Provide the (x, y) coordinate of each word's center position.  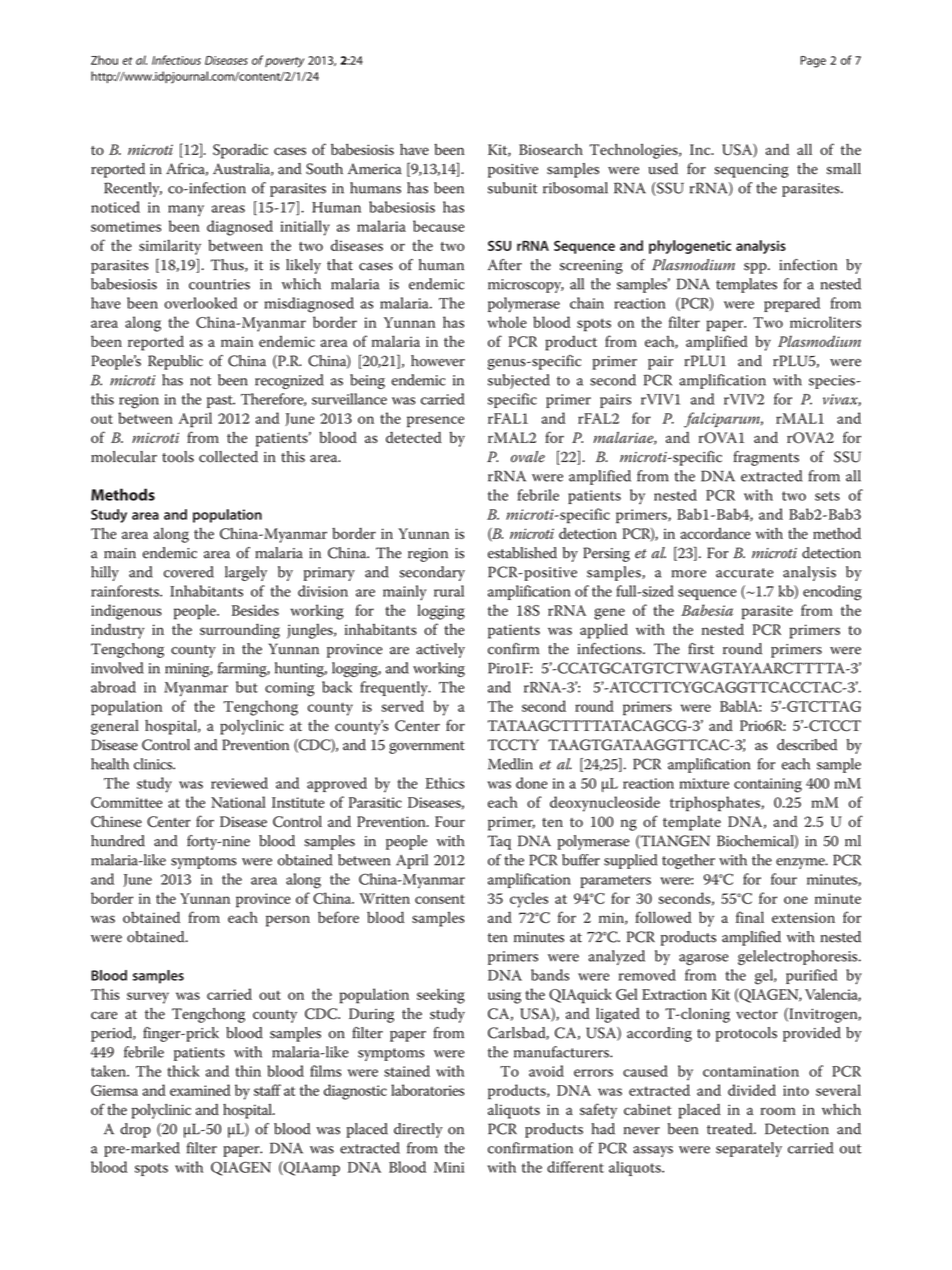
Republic (175, 362)
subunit (512, 188)
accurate (745, 573)
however (438, 361)
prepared (792, 304)
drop (135, 1130)
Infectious (176, 60)
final (750, 917)
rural (449, 591)
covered (189, 572)
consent (440, 899)
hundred (118, 841)
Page (813, 62)
